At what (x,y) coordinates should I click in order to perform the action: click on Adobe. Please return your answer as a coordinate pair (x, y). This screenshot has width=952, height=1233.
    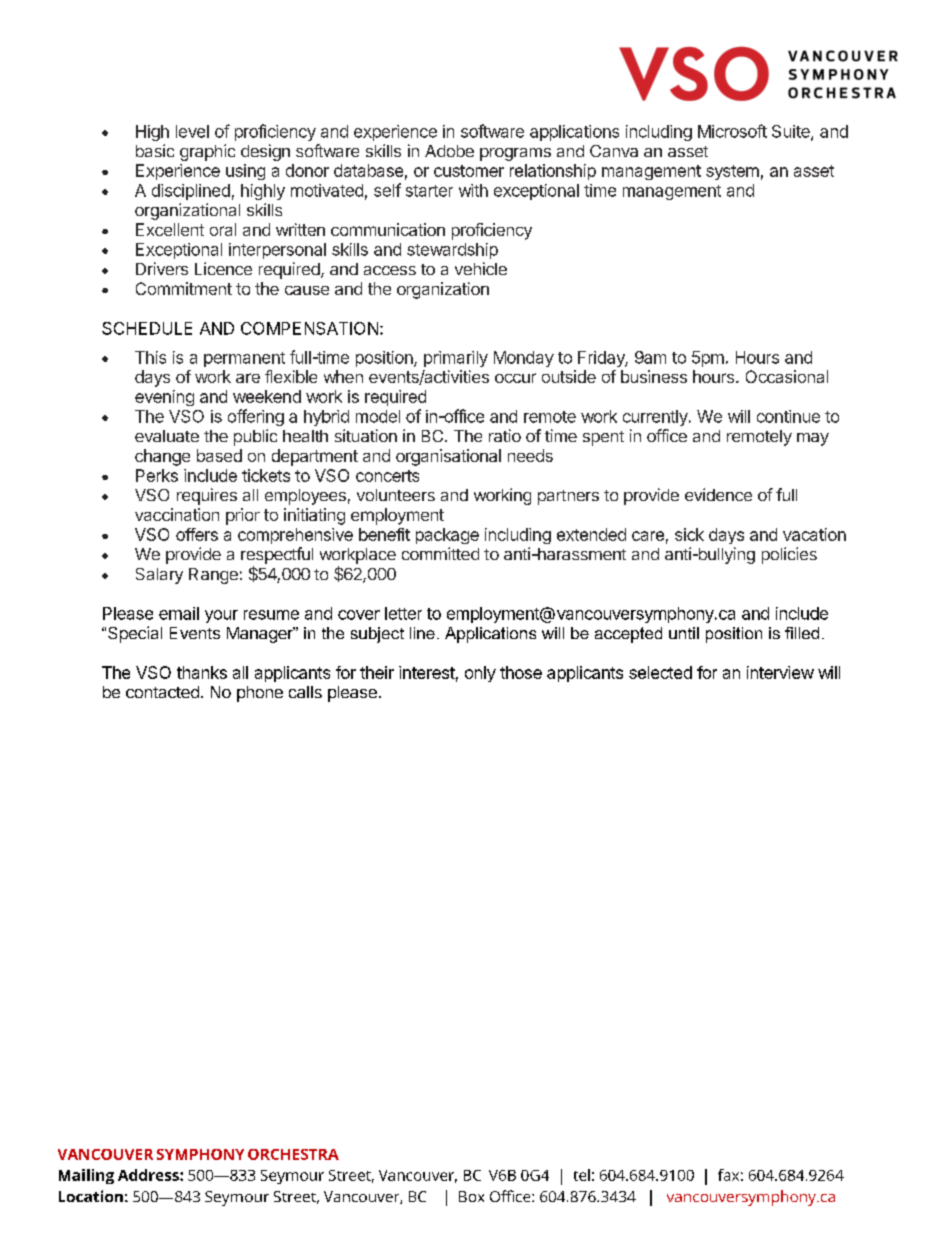
    Looking at the image, I should click on (449, 151).
